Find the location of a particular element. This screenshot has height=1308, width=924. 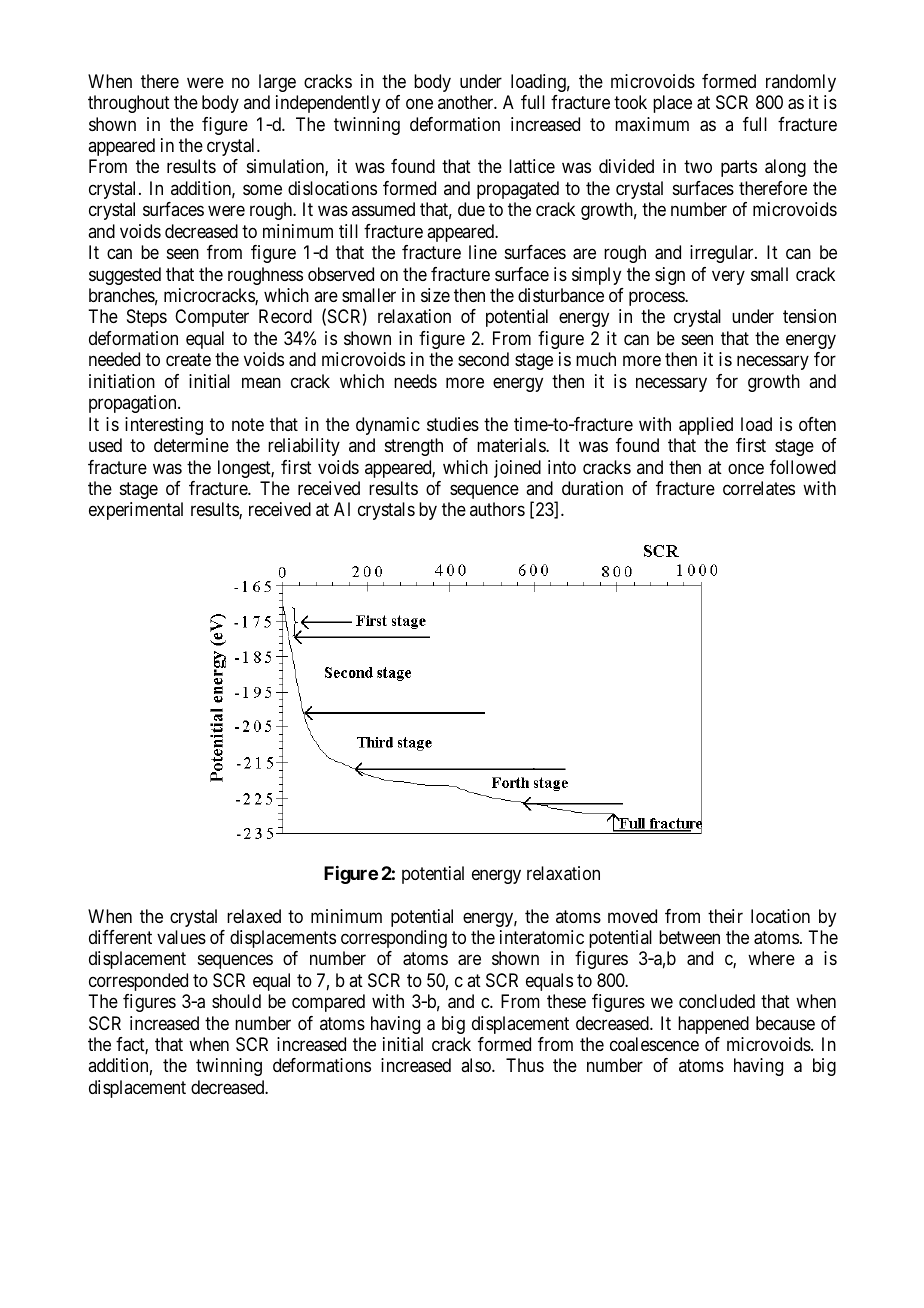

correlates is located at coordinates (759, 488).
